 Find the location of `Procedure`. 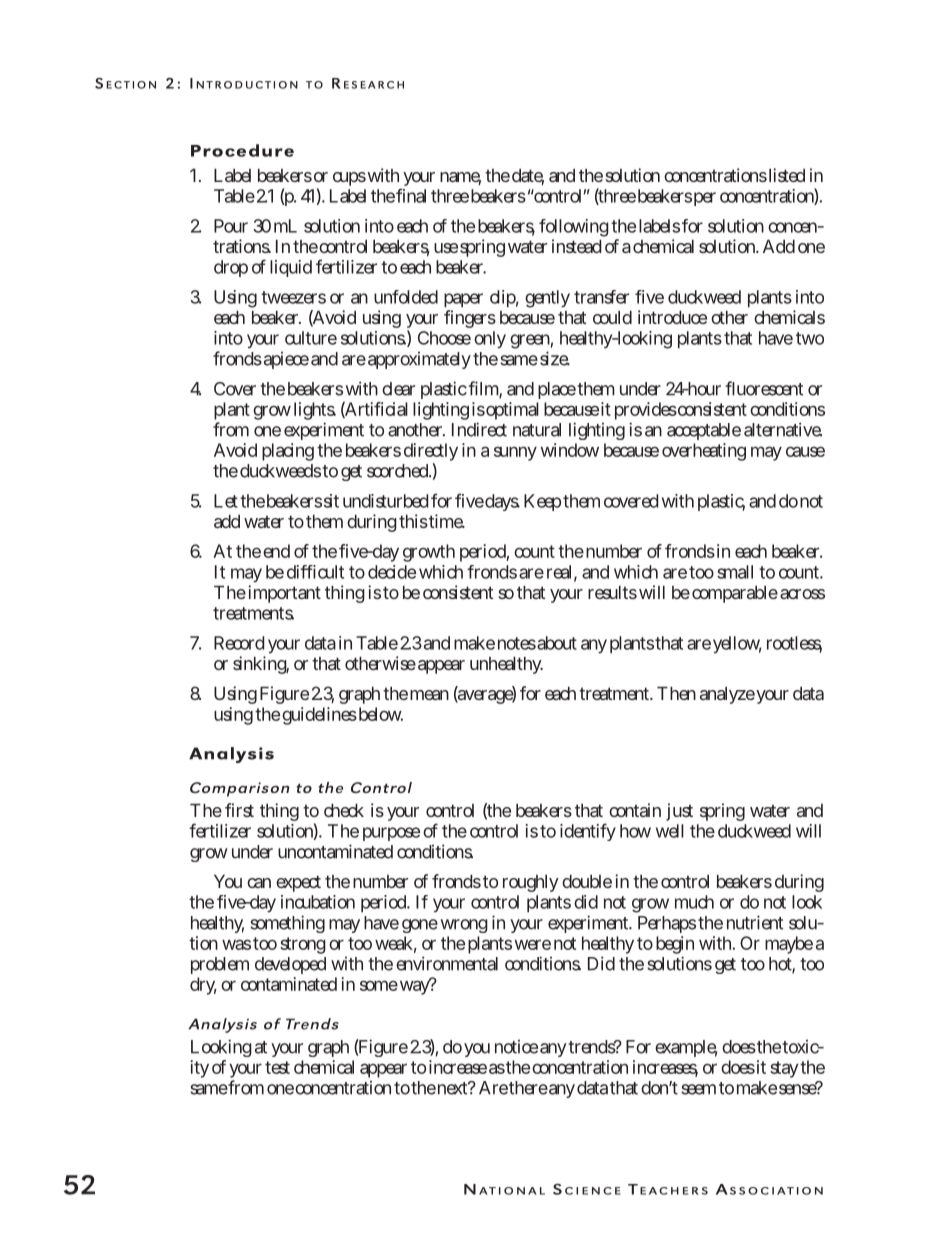

Procedure is located at coordinates (242, 150).
